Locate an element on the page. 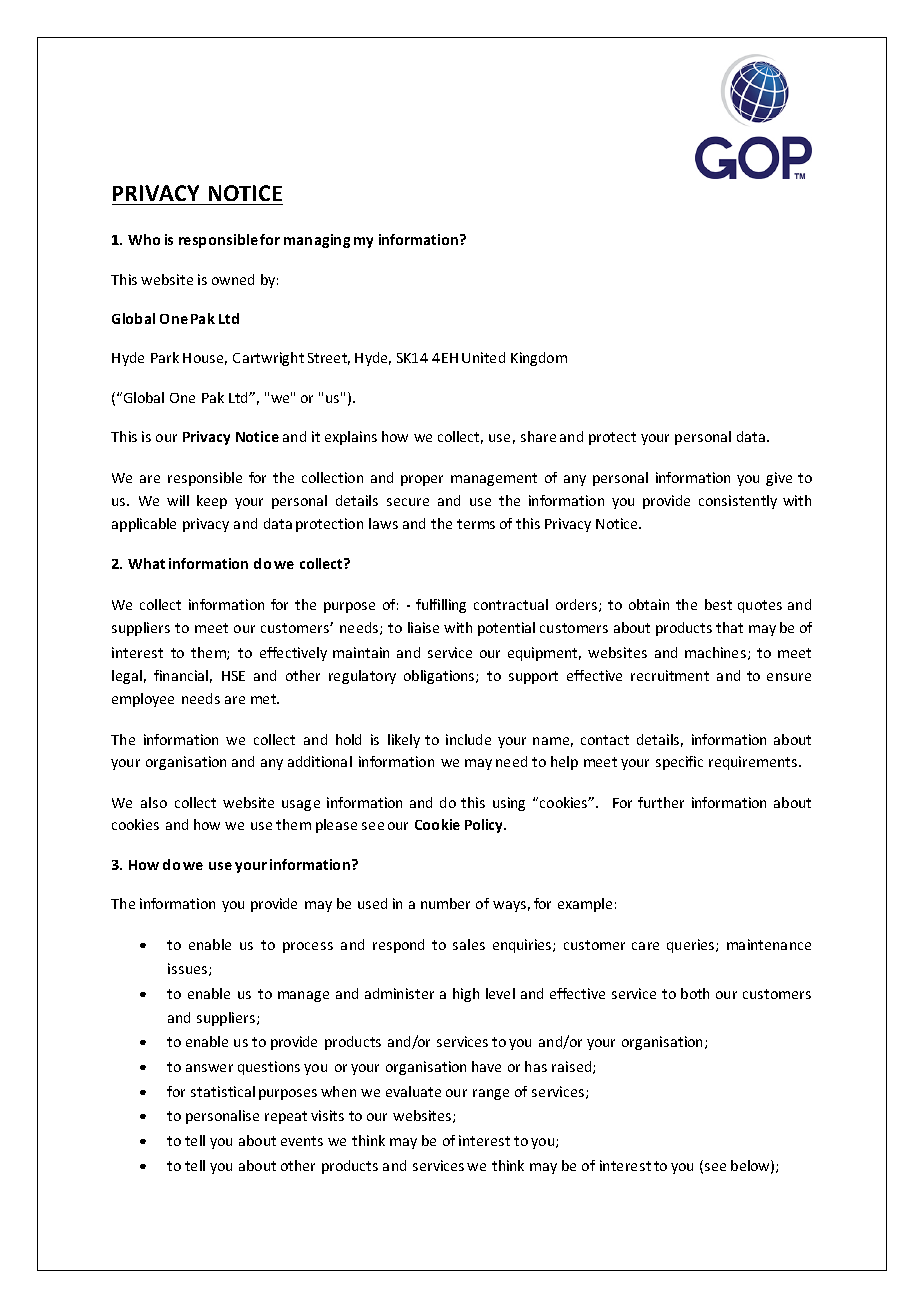 The width and height of the page is (924, 1308). Policy is located at coordinates (485, 826).
